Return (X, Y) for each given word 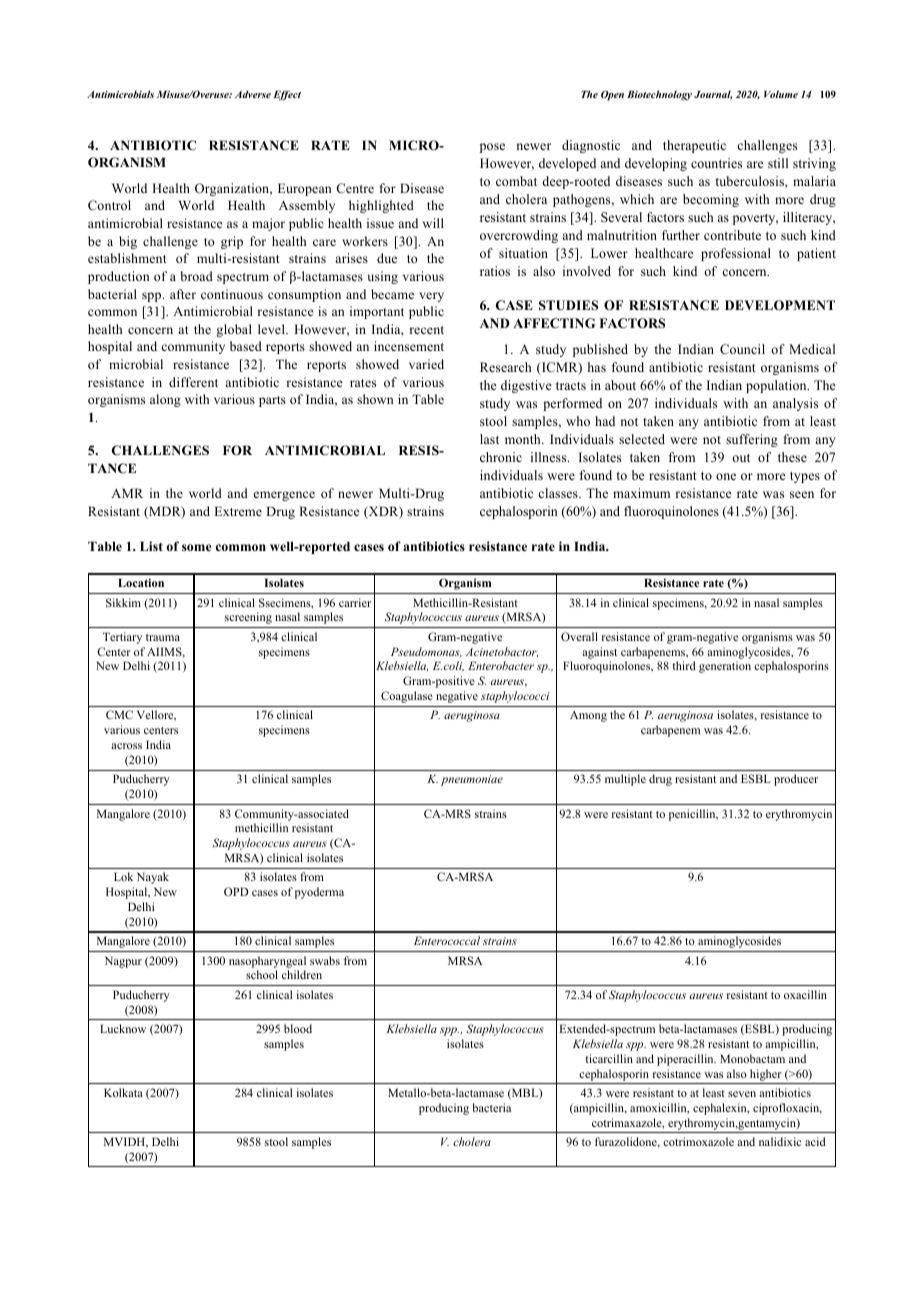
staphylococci (515, 697)
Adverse (253, 94)
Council (742, 349)
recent (426, 330)
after (183, 294)
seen (802, 494)
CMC (119, 714)
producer (796, 780)
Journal (713, 95)
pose (492, 148)
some (196, 547)
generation (725, 667)
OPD (236, 891)
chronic (501, 457)
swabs (325, 960)
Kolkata (123, 1092)
